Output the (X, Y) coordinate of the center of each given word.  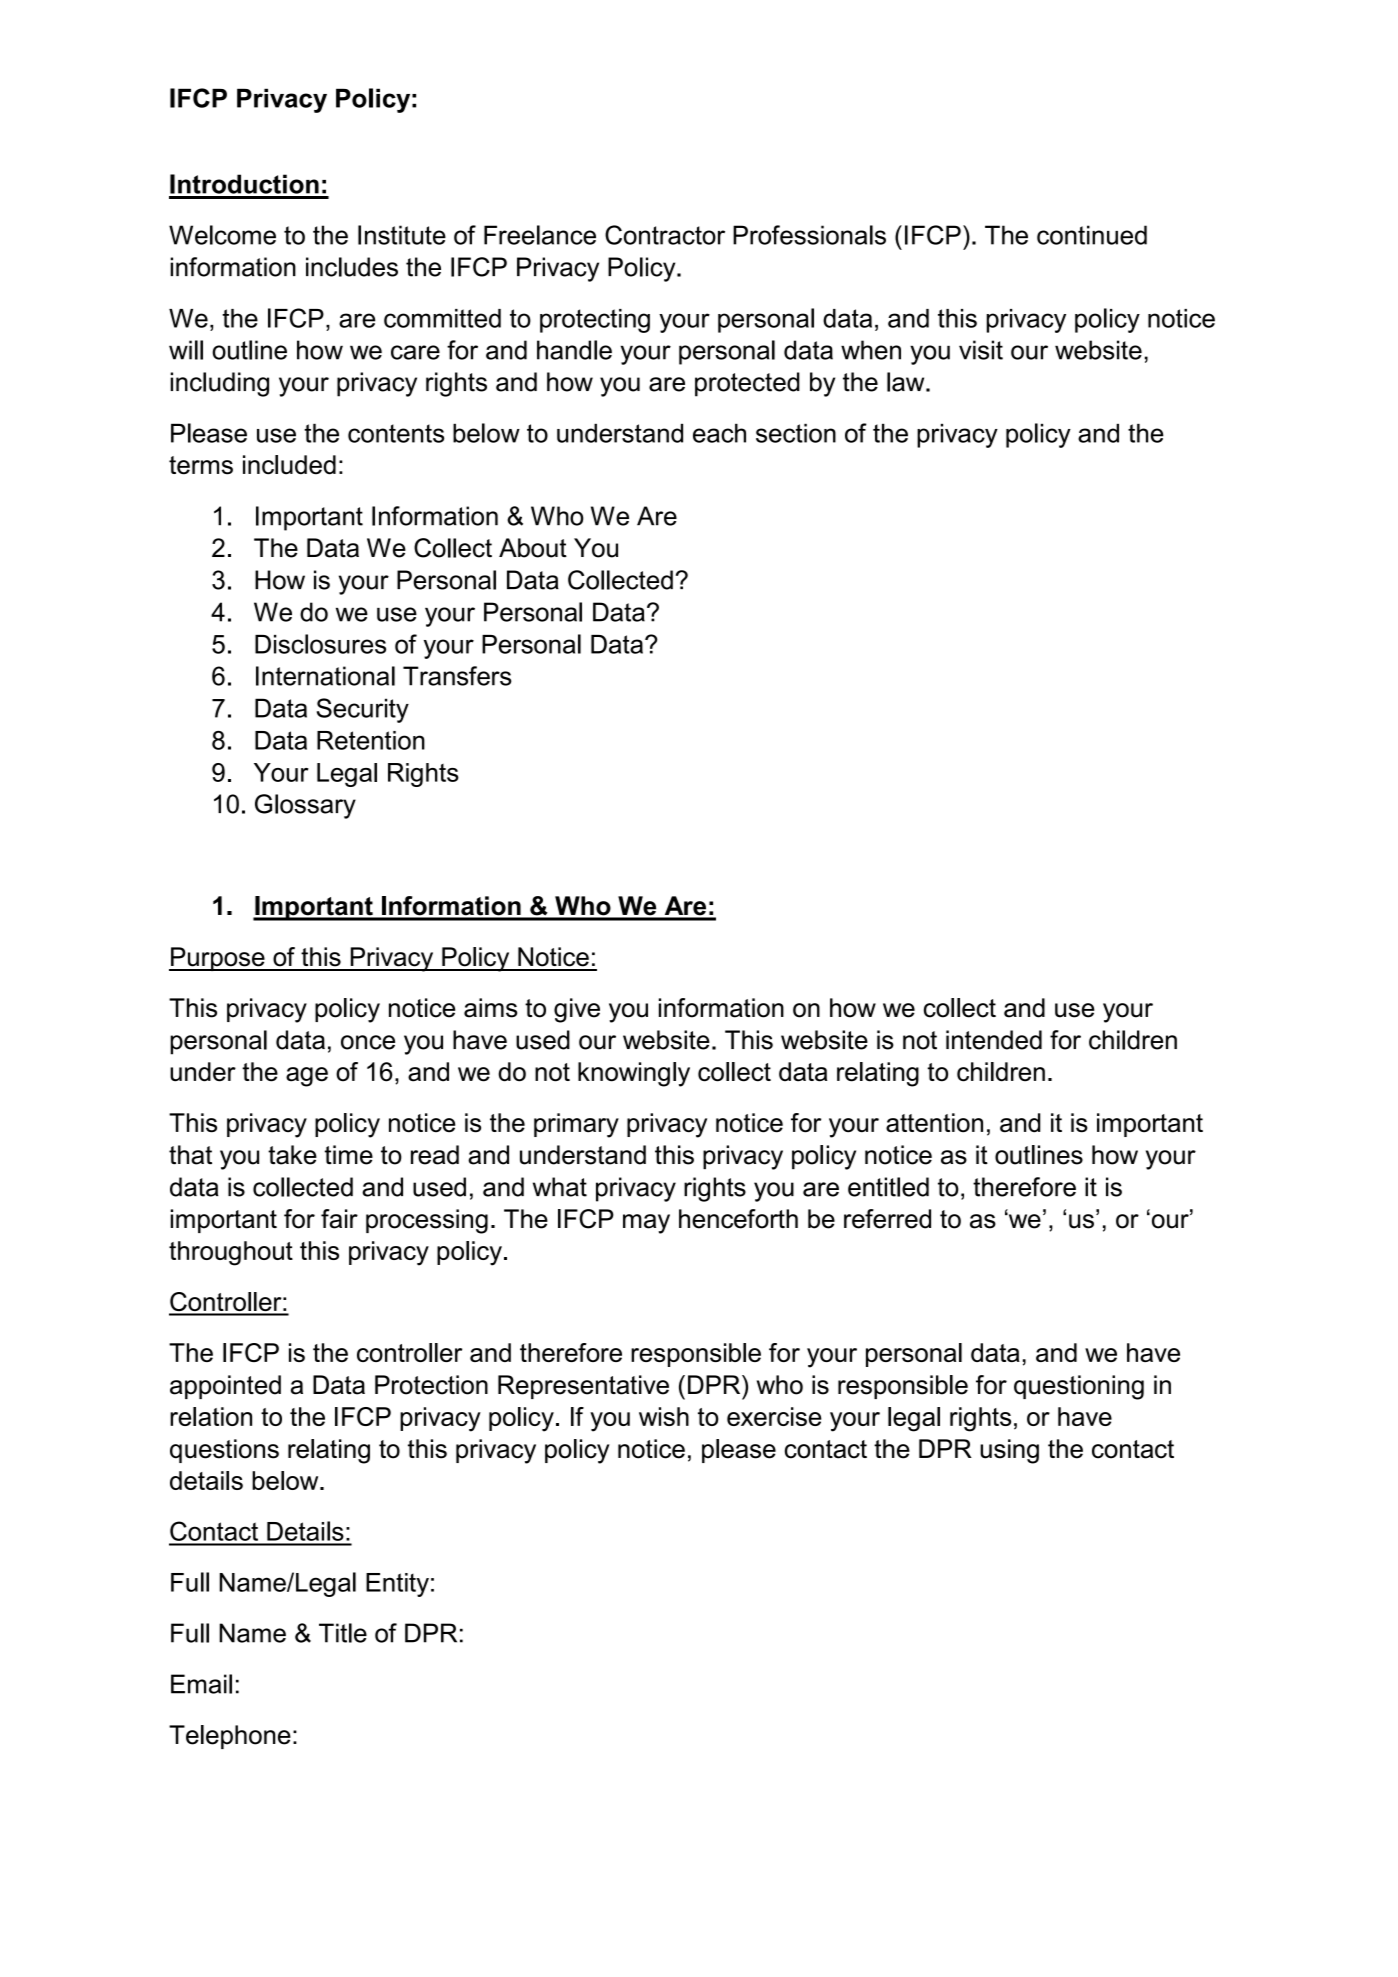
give (577, 1010)
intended (994, 1040)
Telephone (230, 1737)
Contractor (665, 235)
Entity (397, 1585)
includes (352, 267)
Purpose (218, 959)
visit (981, 350)
